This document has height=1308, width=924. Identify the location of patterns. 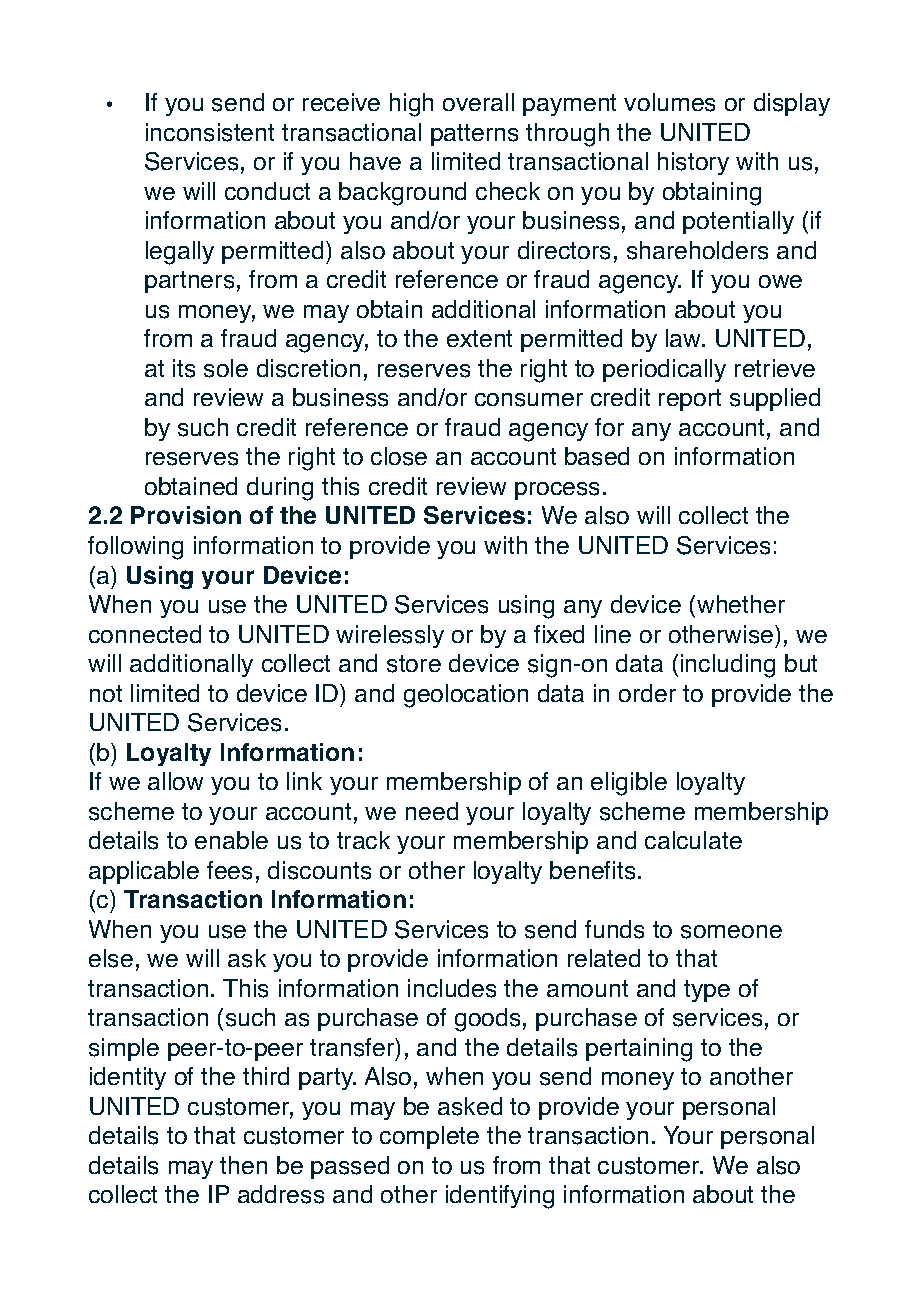
(474, 135).
